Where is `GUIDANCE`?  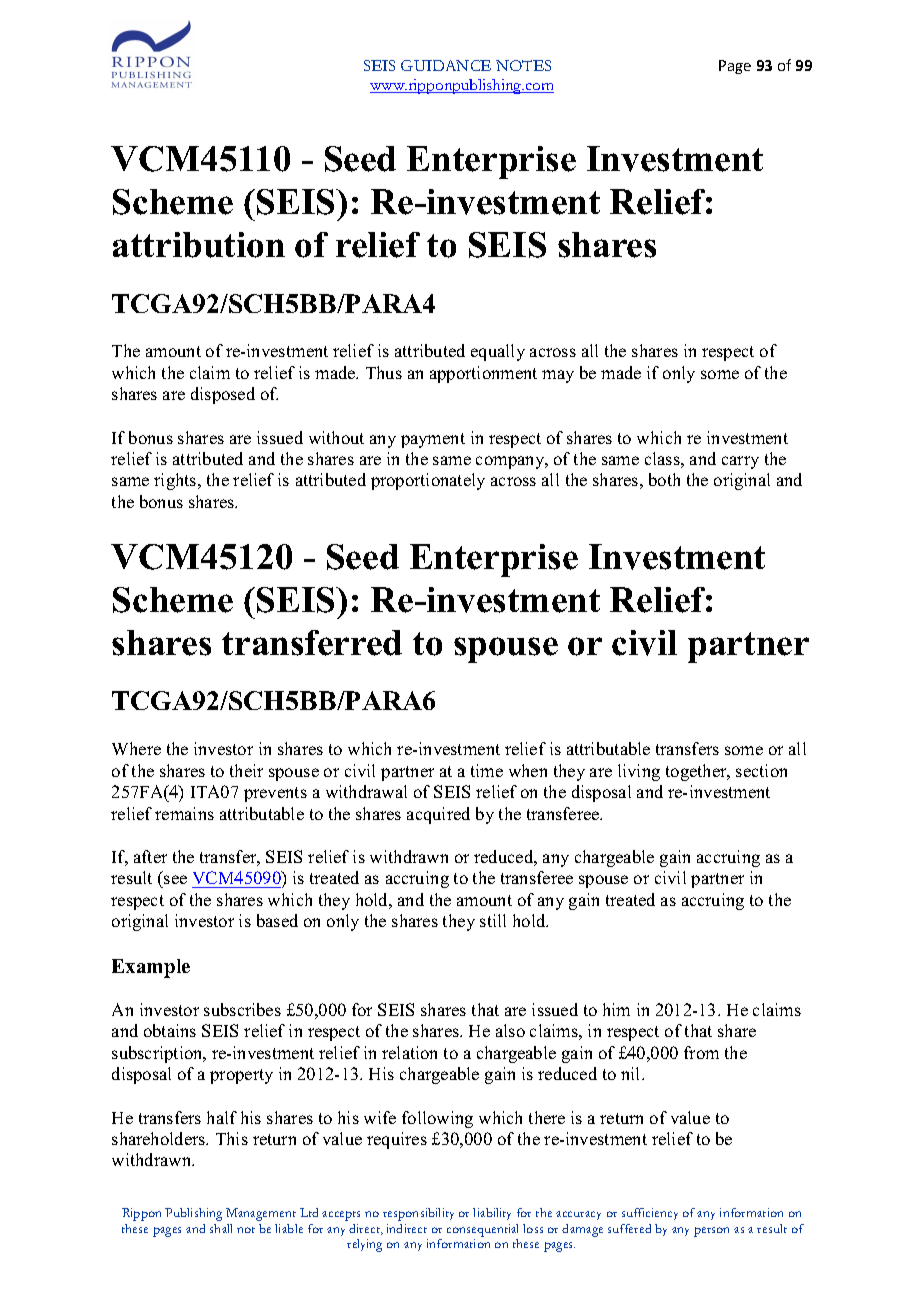 GUIDANCE is located at coordinates (446, 65).
